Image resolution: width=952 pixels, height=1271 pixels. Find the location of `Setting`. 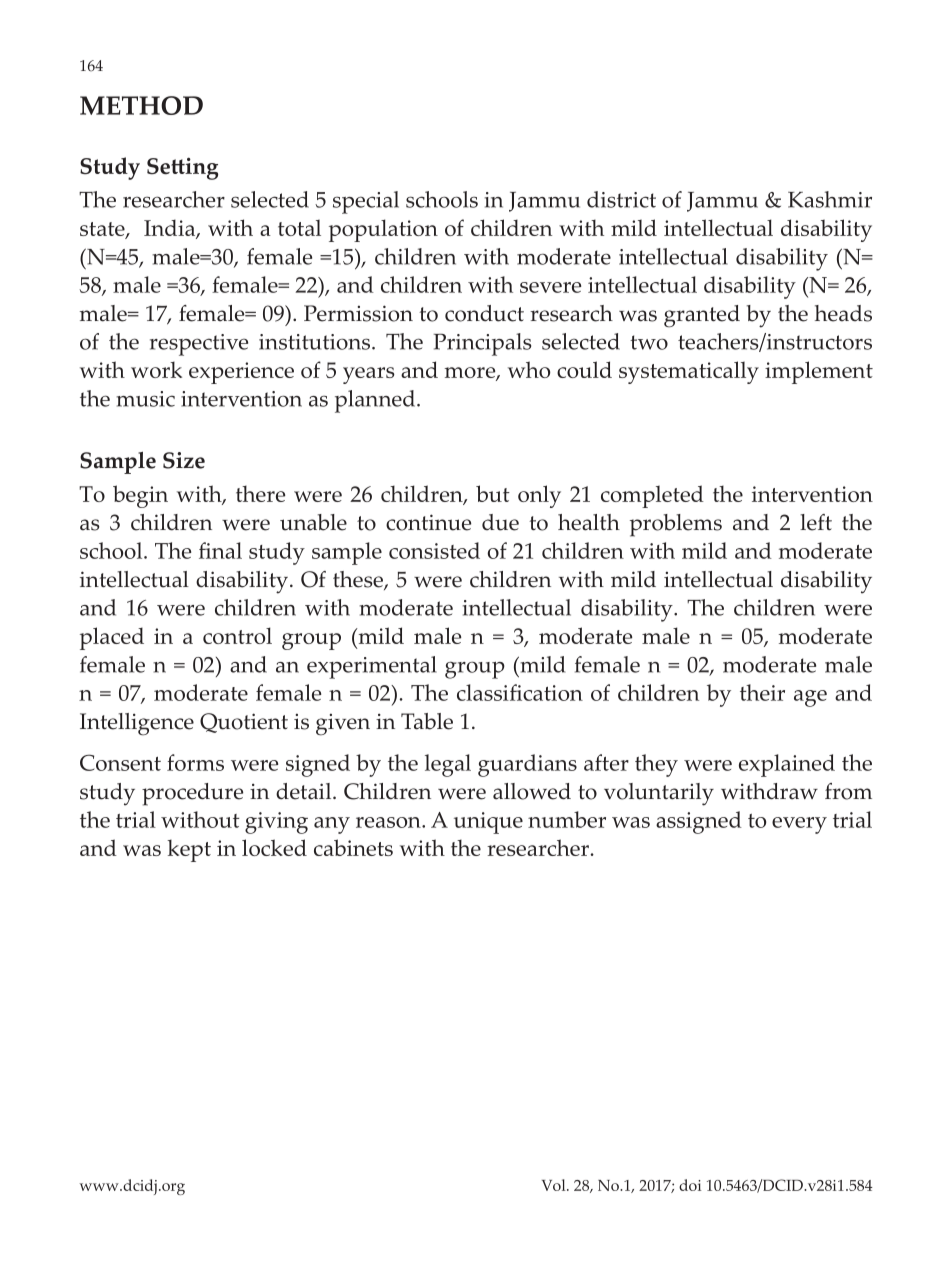

Setting is located at coordinates (182, 168).
